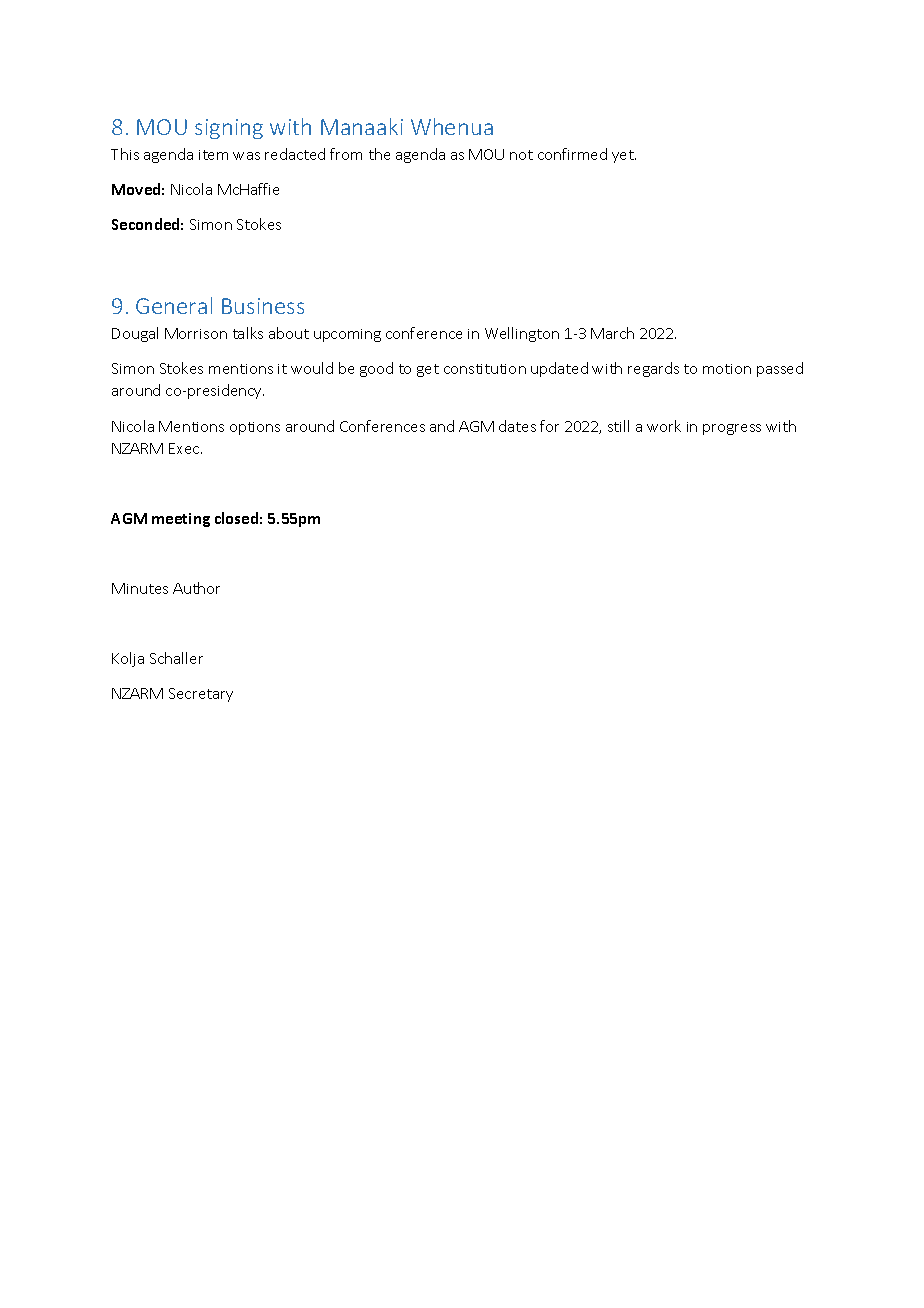 The width and height of the document is (924, 1308). What do you see at coordinates (612, 333) in the document?
I see `March` at bounding box center [612, 333].
